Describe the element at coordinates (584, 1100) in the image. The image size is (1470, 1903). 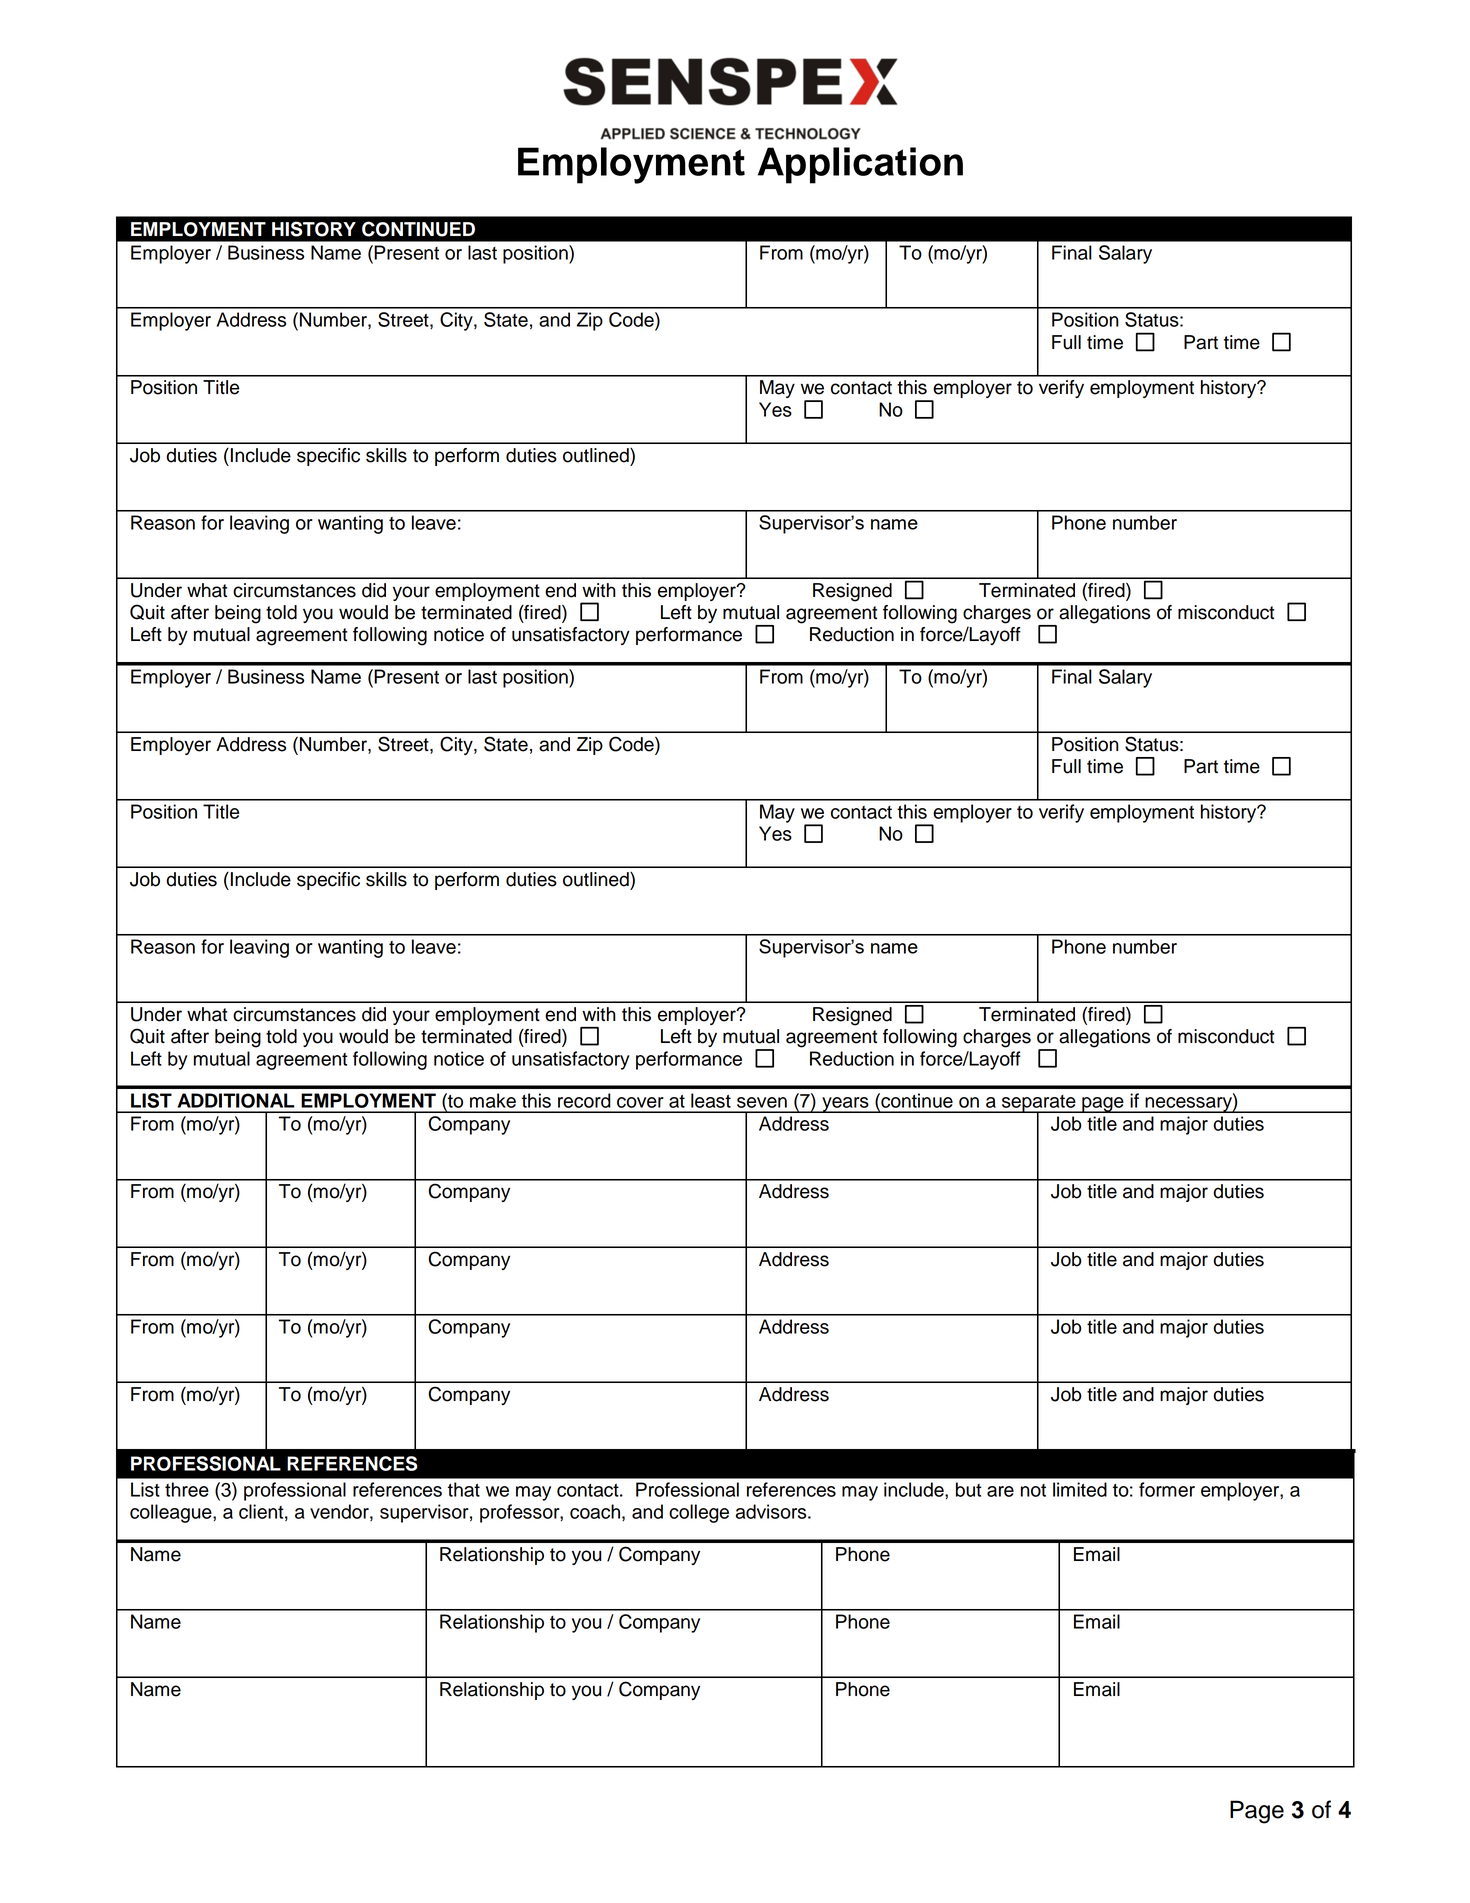
I see `record` at that location.
